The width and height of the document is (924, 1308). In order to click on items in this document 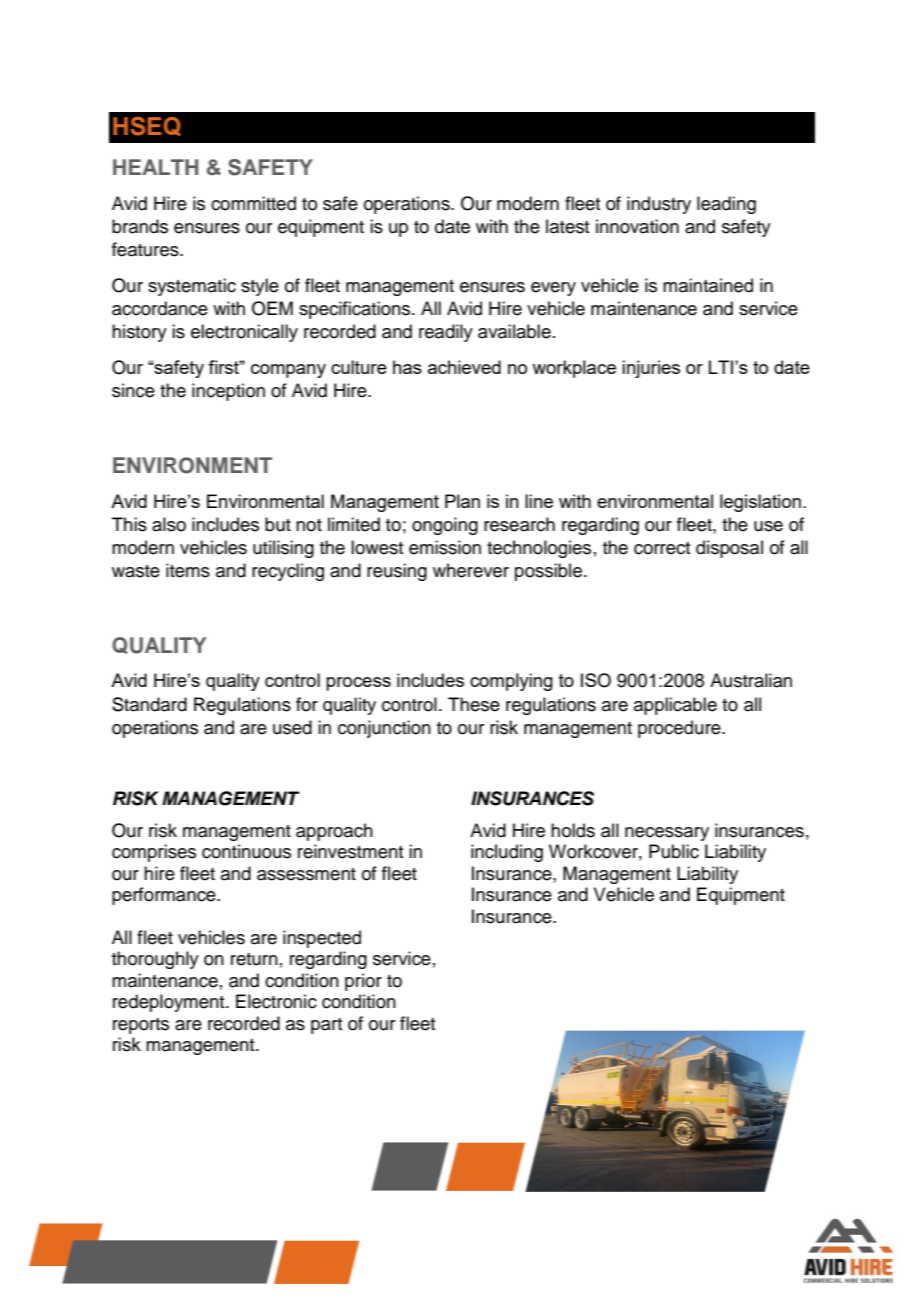, I will do `click(188, 570)`.
